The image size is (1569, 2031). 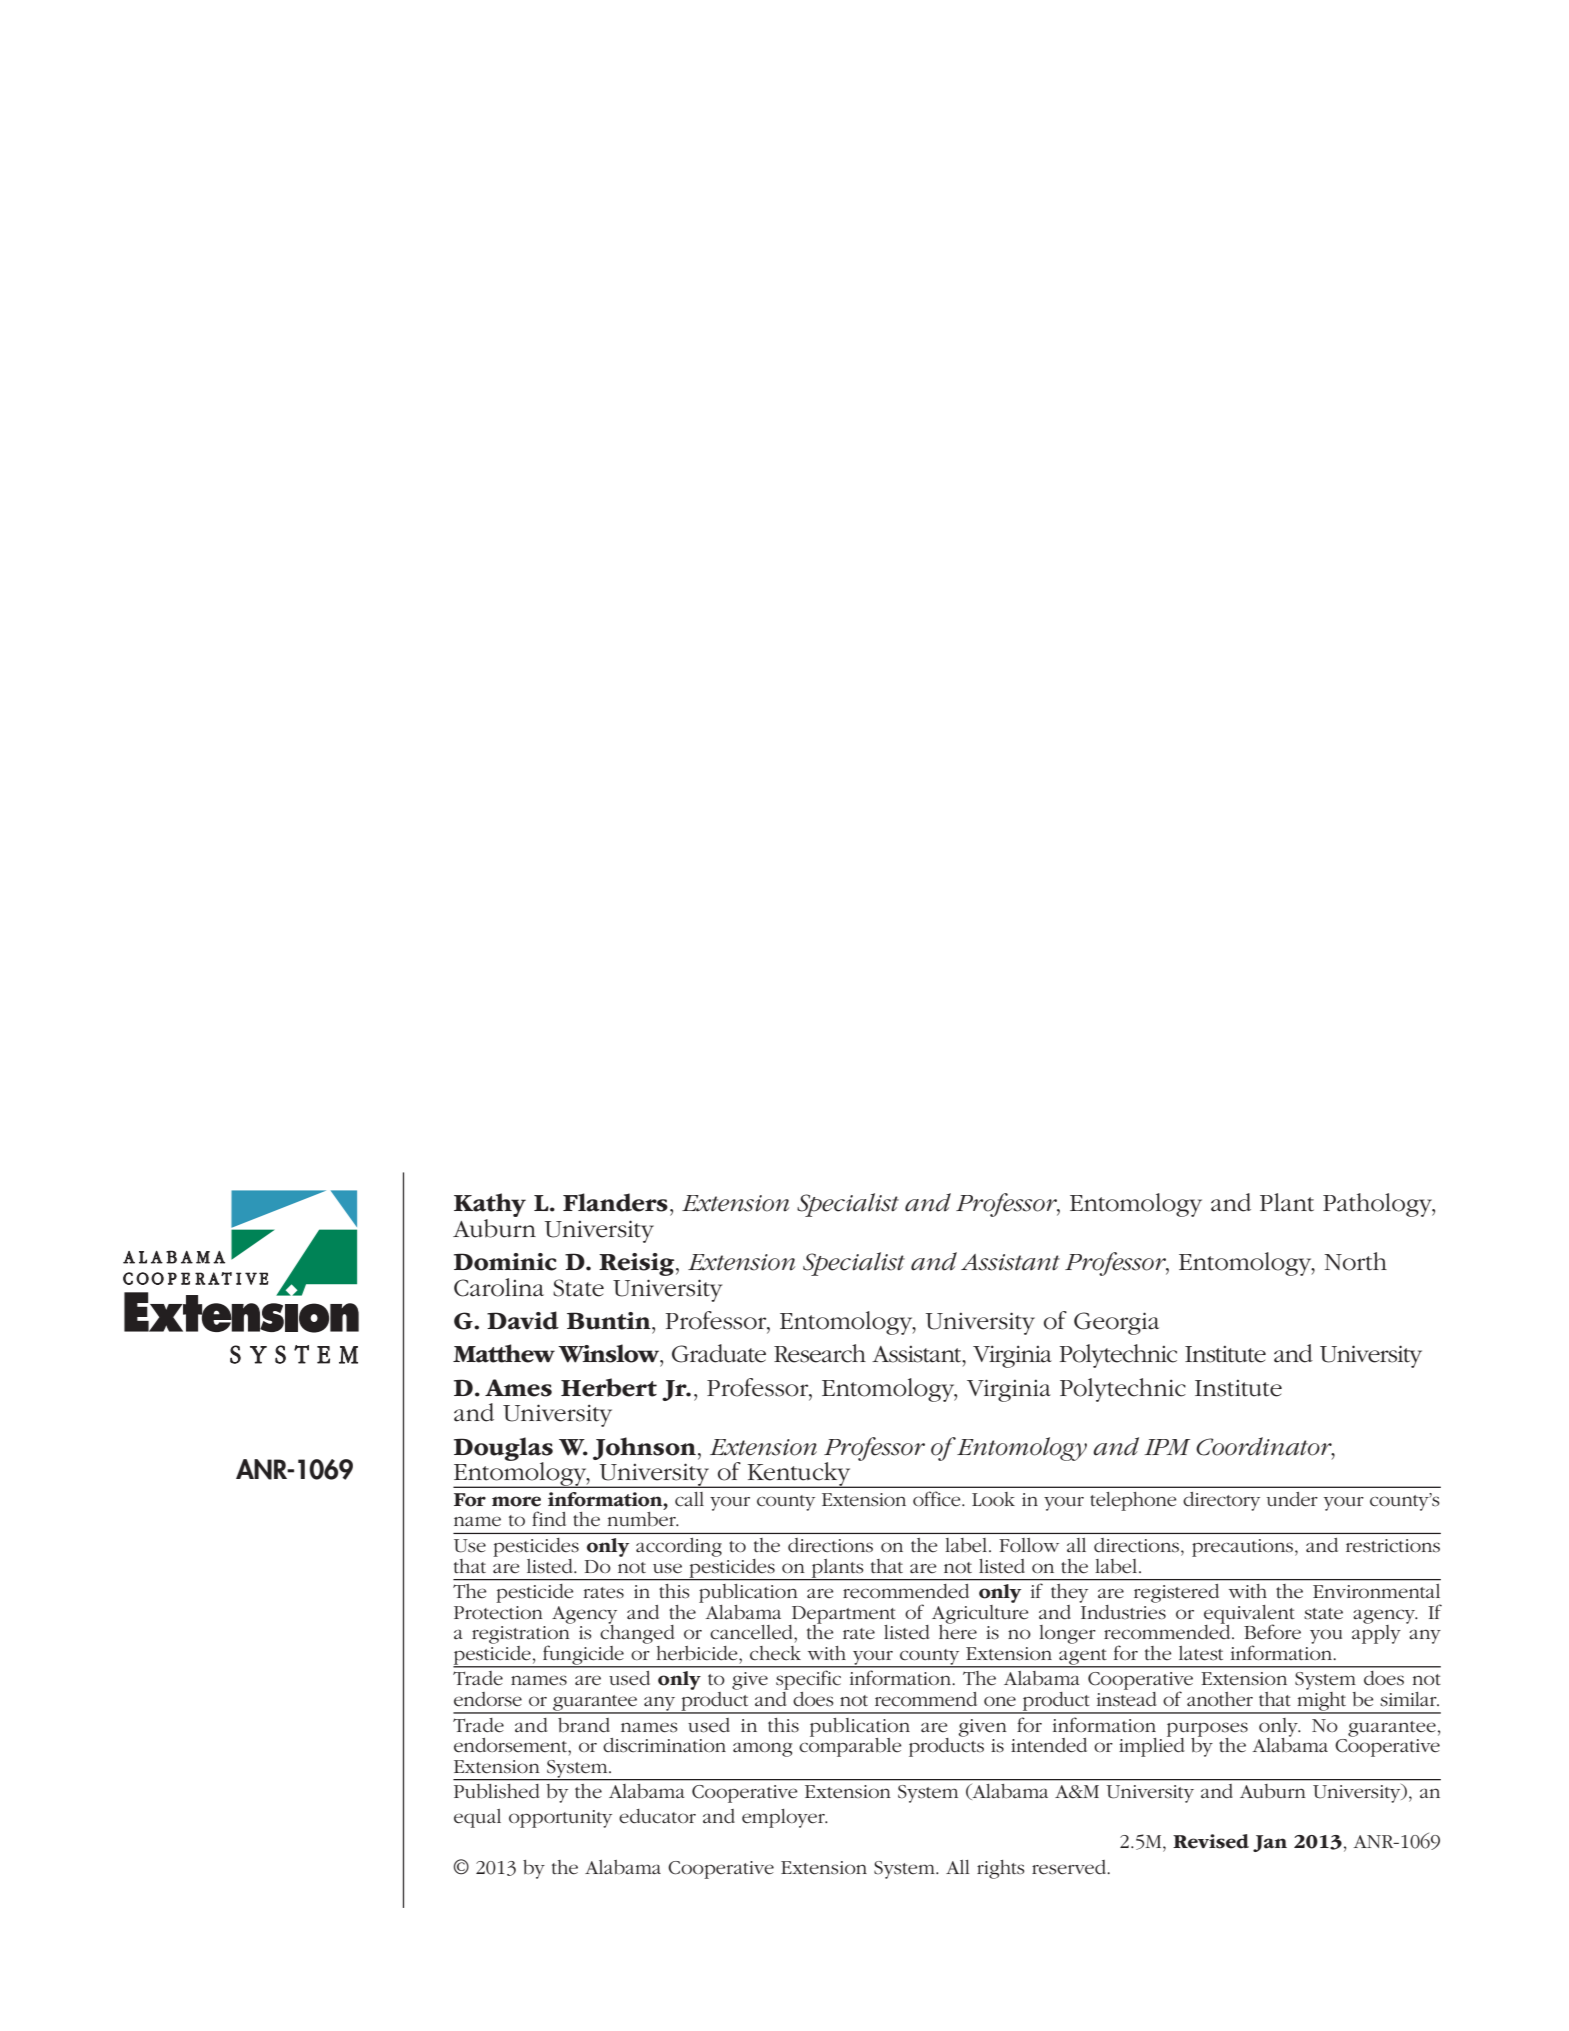 What do you see at coordinates (1116, 1323) in the image?
I see `Georgia` at bounding box center [1116, 1323].
